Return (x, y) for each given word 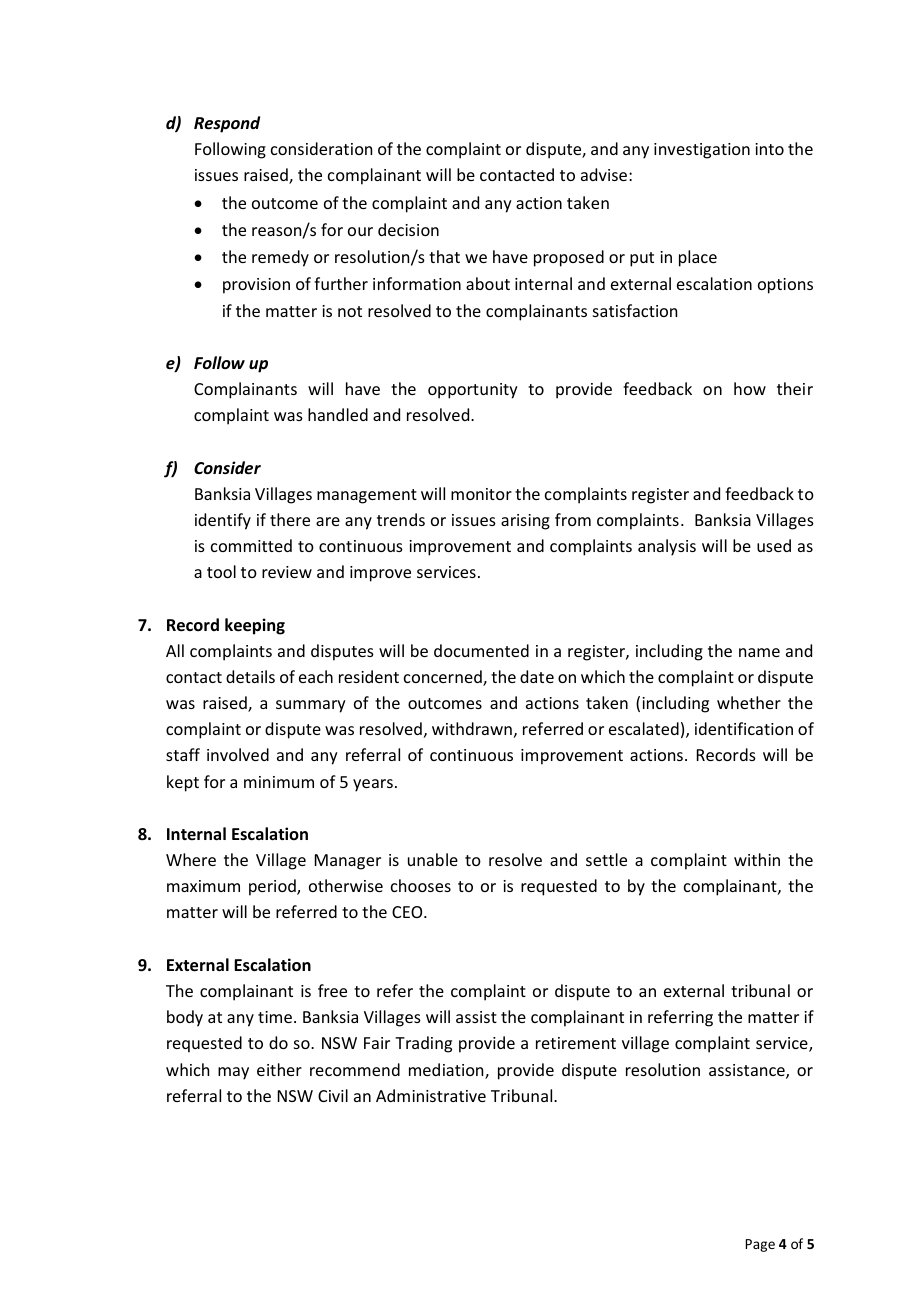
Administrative (431, 1095)
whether (749, 702)
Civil (333, 1095)
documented (481, 650)
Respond (227, 124)
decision (408, 229)
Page (760, 1245)
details (250, 676)
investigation (702, 151)
